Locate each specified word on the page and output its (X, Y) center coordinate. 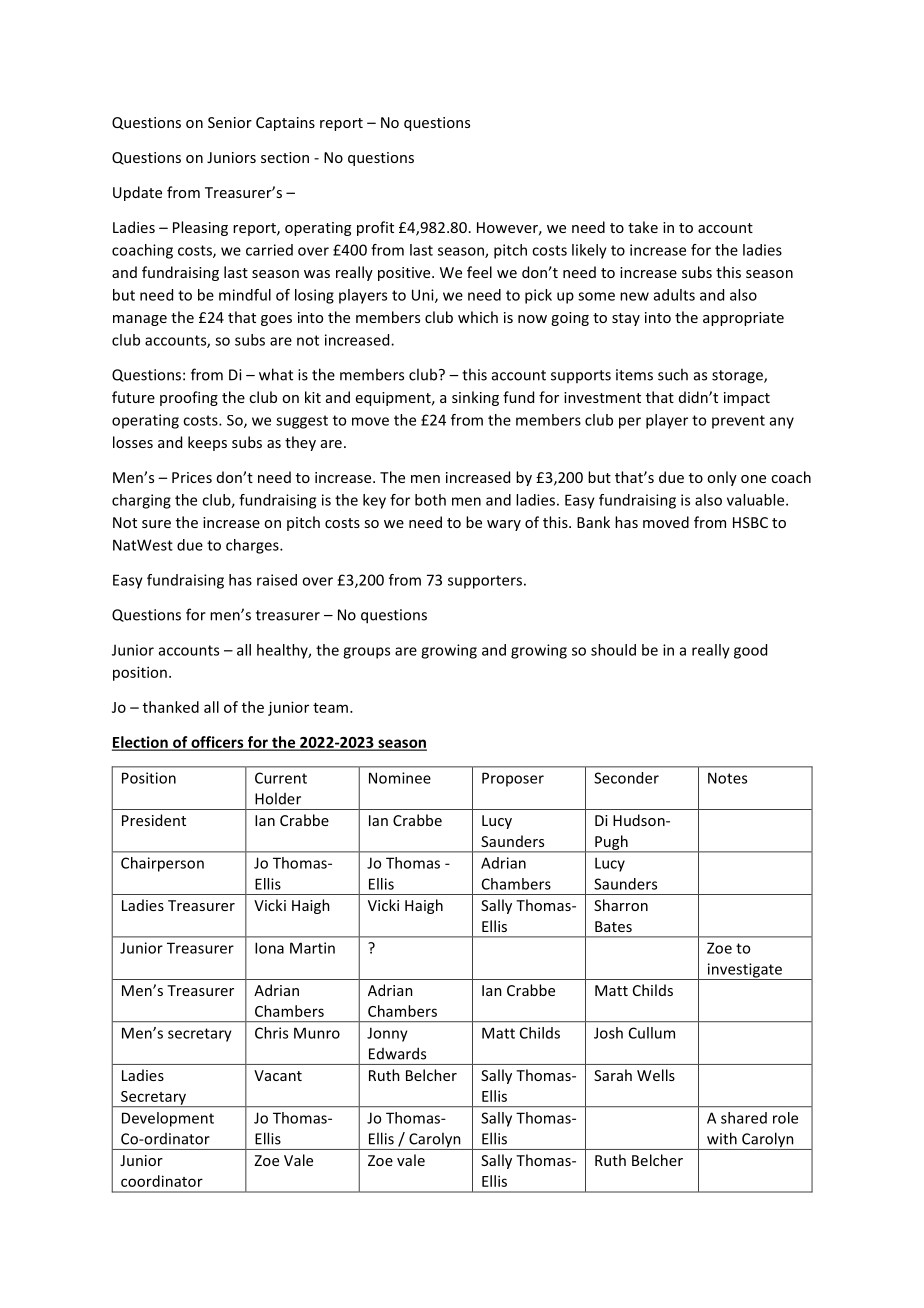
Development (168, 1119)
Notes (727, 778)
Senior (230, 122)
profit (375, 228)
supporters (485, 582)
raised (277, 580)
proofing (189, 398)
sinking (475, 398)
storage (738, 377)
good (750, 651)
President (154, 820)
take (643, 227)
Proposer (513, 779)
